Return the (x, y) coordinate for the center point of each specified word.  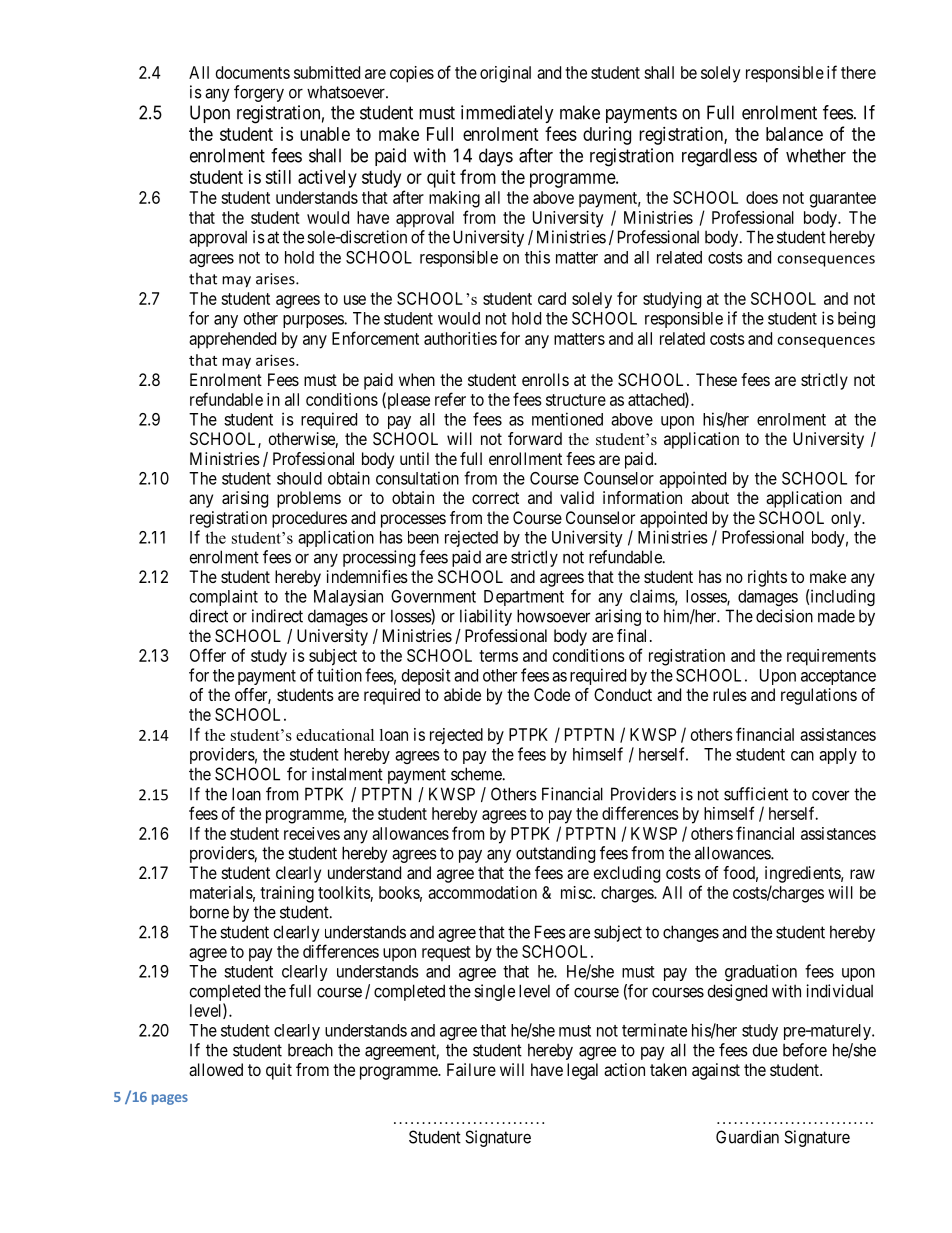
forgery (259, 93)
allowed (216, 1069)
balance (794, 134)
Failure (471, 1069)
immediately (507, 114)
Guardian (747, 1137)
